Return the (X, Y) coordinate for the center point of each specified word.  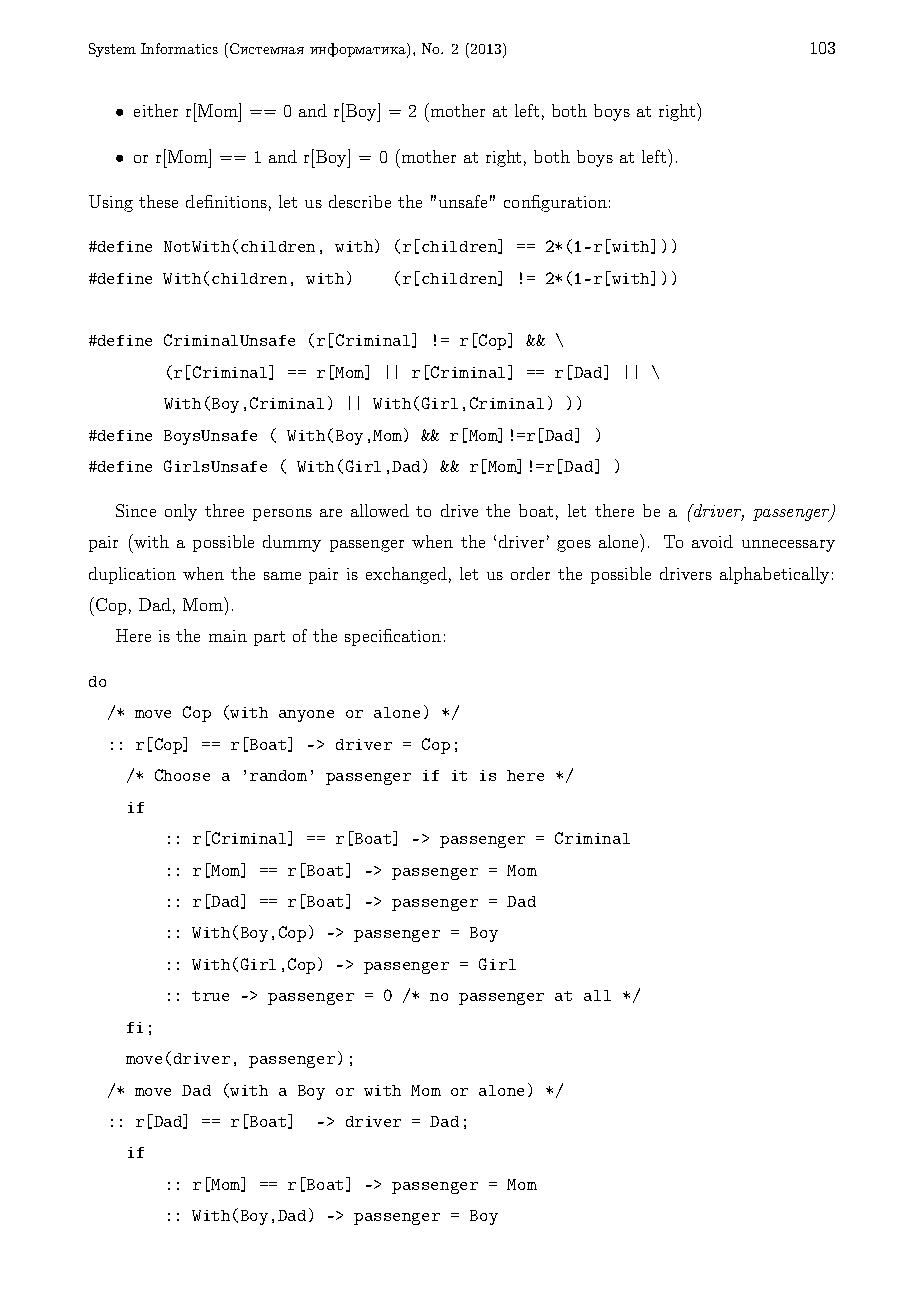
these (158, 201)
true (210, 996)
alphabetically (774, 575)
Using (111, 203)
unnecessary (788, 546)
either (156, 110)
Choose (182, 775)
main (228, 636)
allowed (380, 510)
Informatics (179, 48)
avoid (712, 541)
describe (360, 201)
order (530, 573)
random (278, 775)
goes (574, 546)
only (181, 512)
